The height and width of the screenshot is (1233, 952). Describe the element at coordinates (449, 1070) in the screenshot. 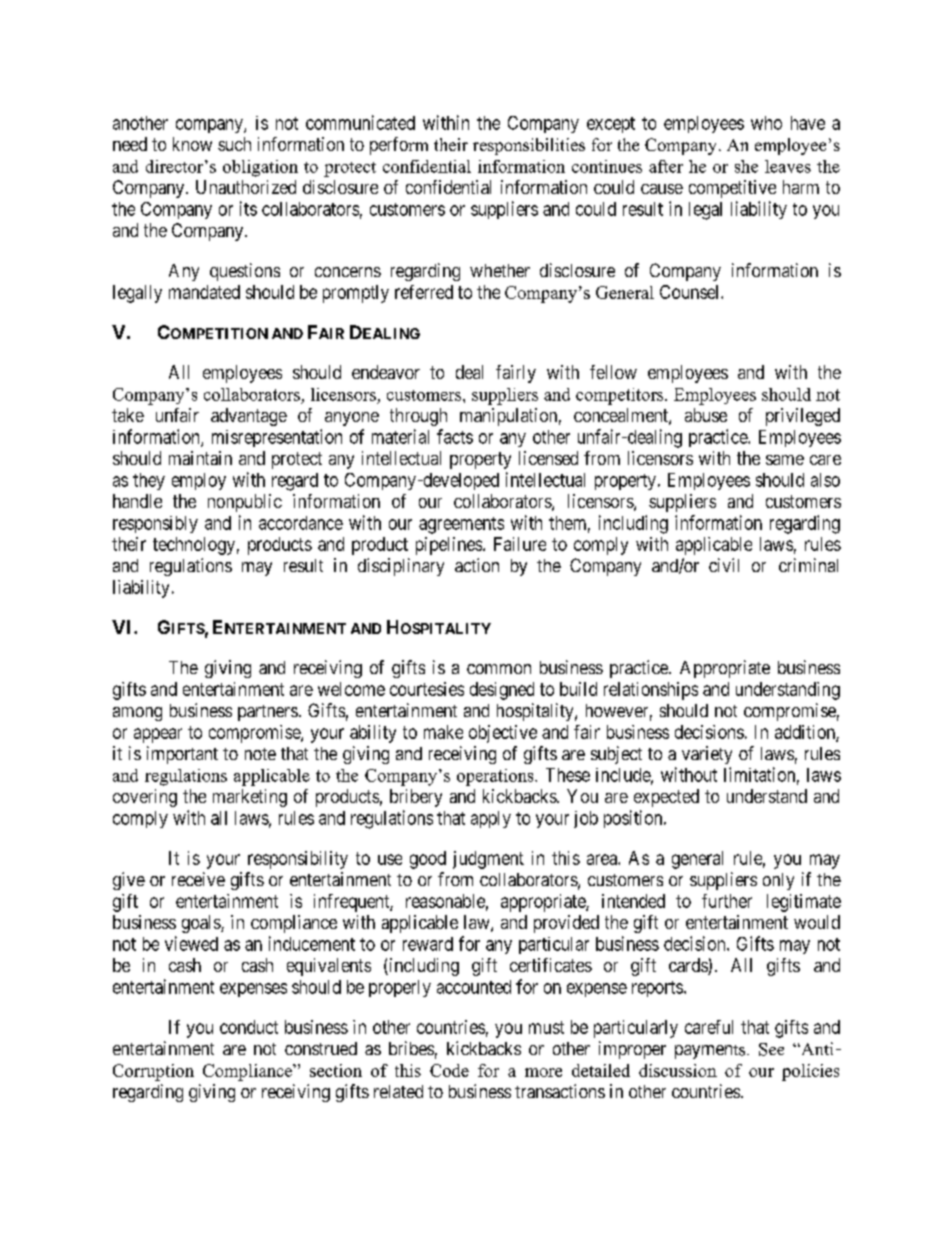

I see `Code` at that location.
